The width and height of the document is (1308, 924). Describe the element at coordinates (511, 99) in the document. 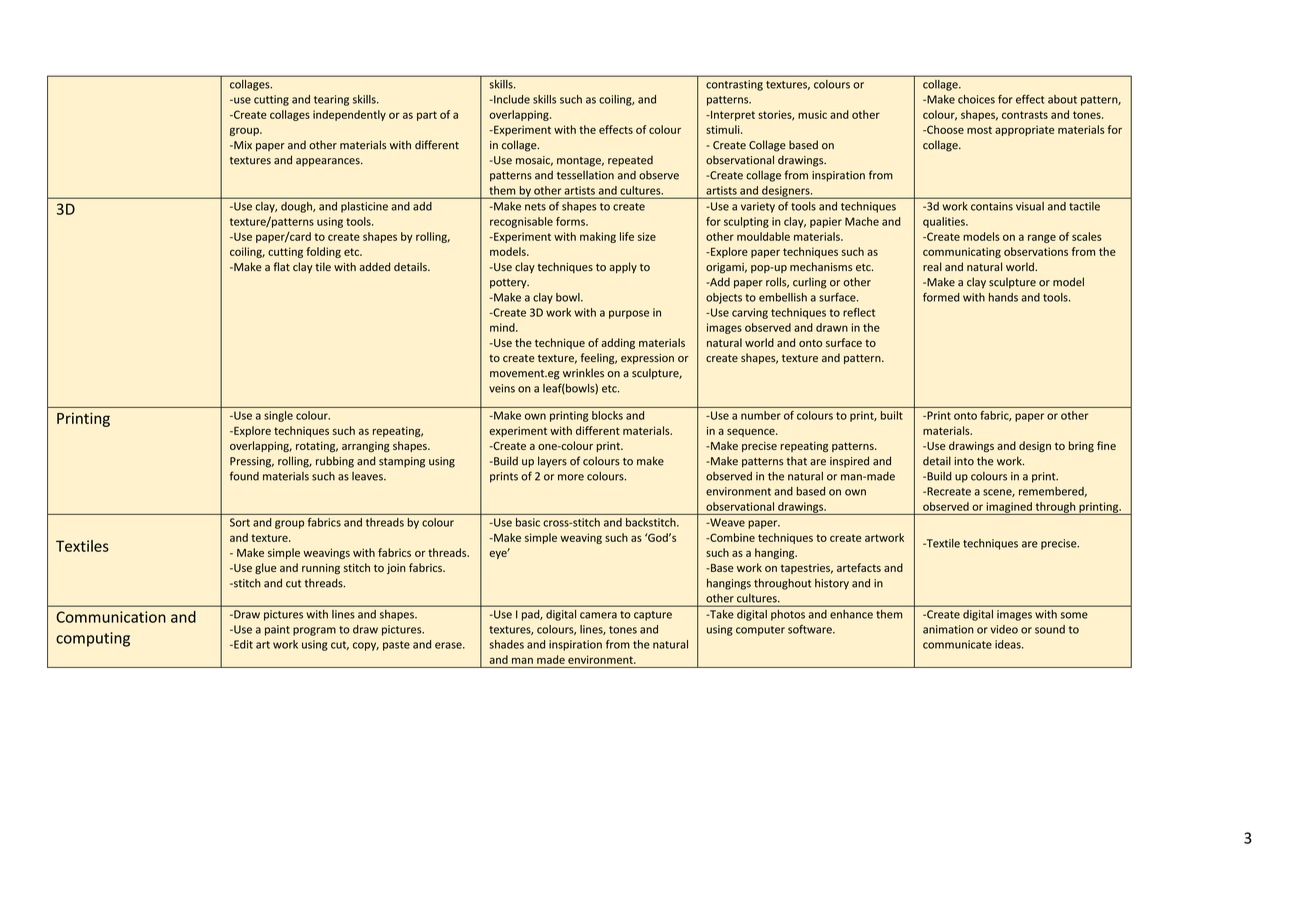

I see `Include` at that location.
